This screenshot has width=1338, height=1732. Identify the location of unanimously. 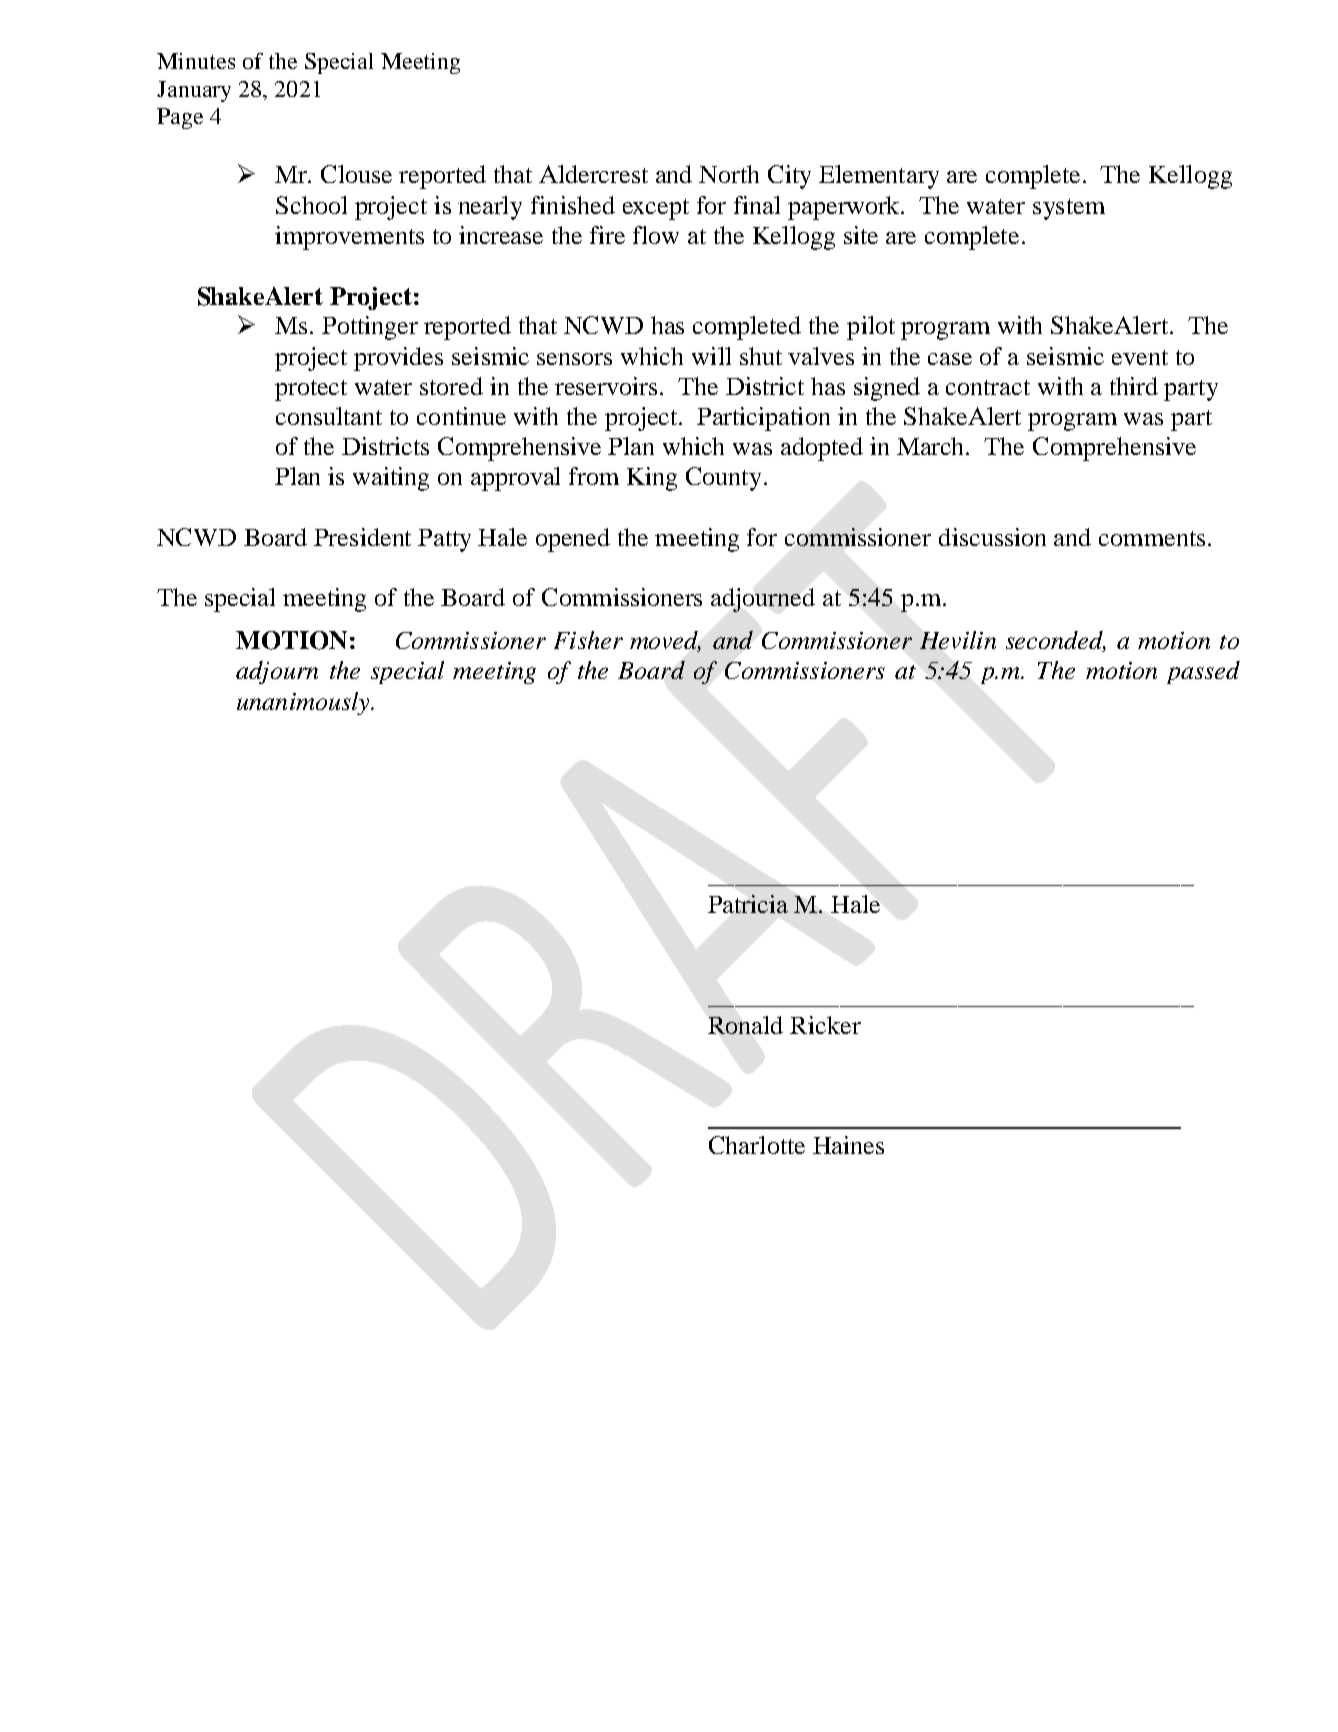
(304, 703).
